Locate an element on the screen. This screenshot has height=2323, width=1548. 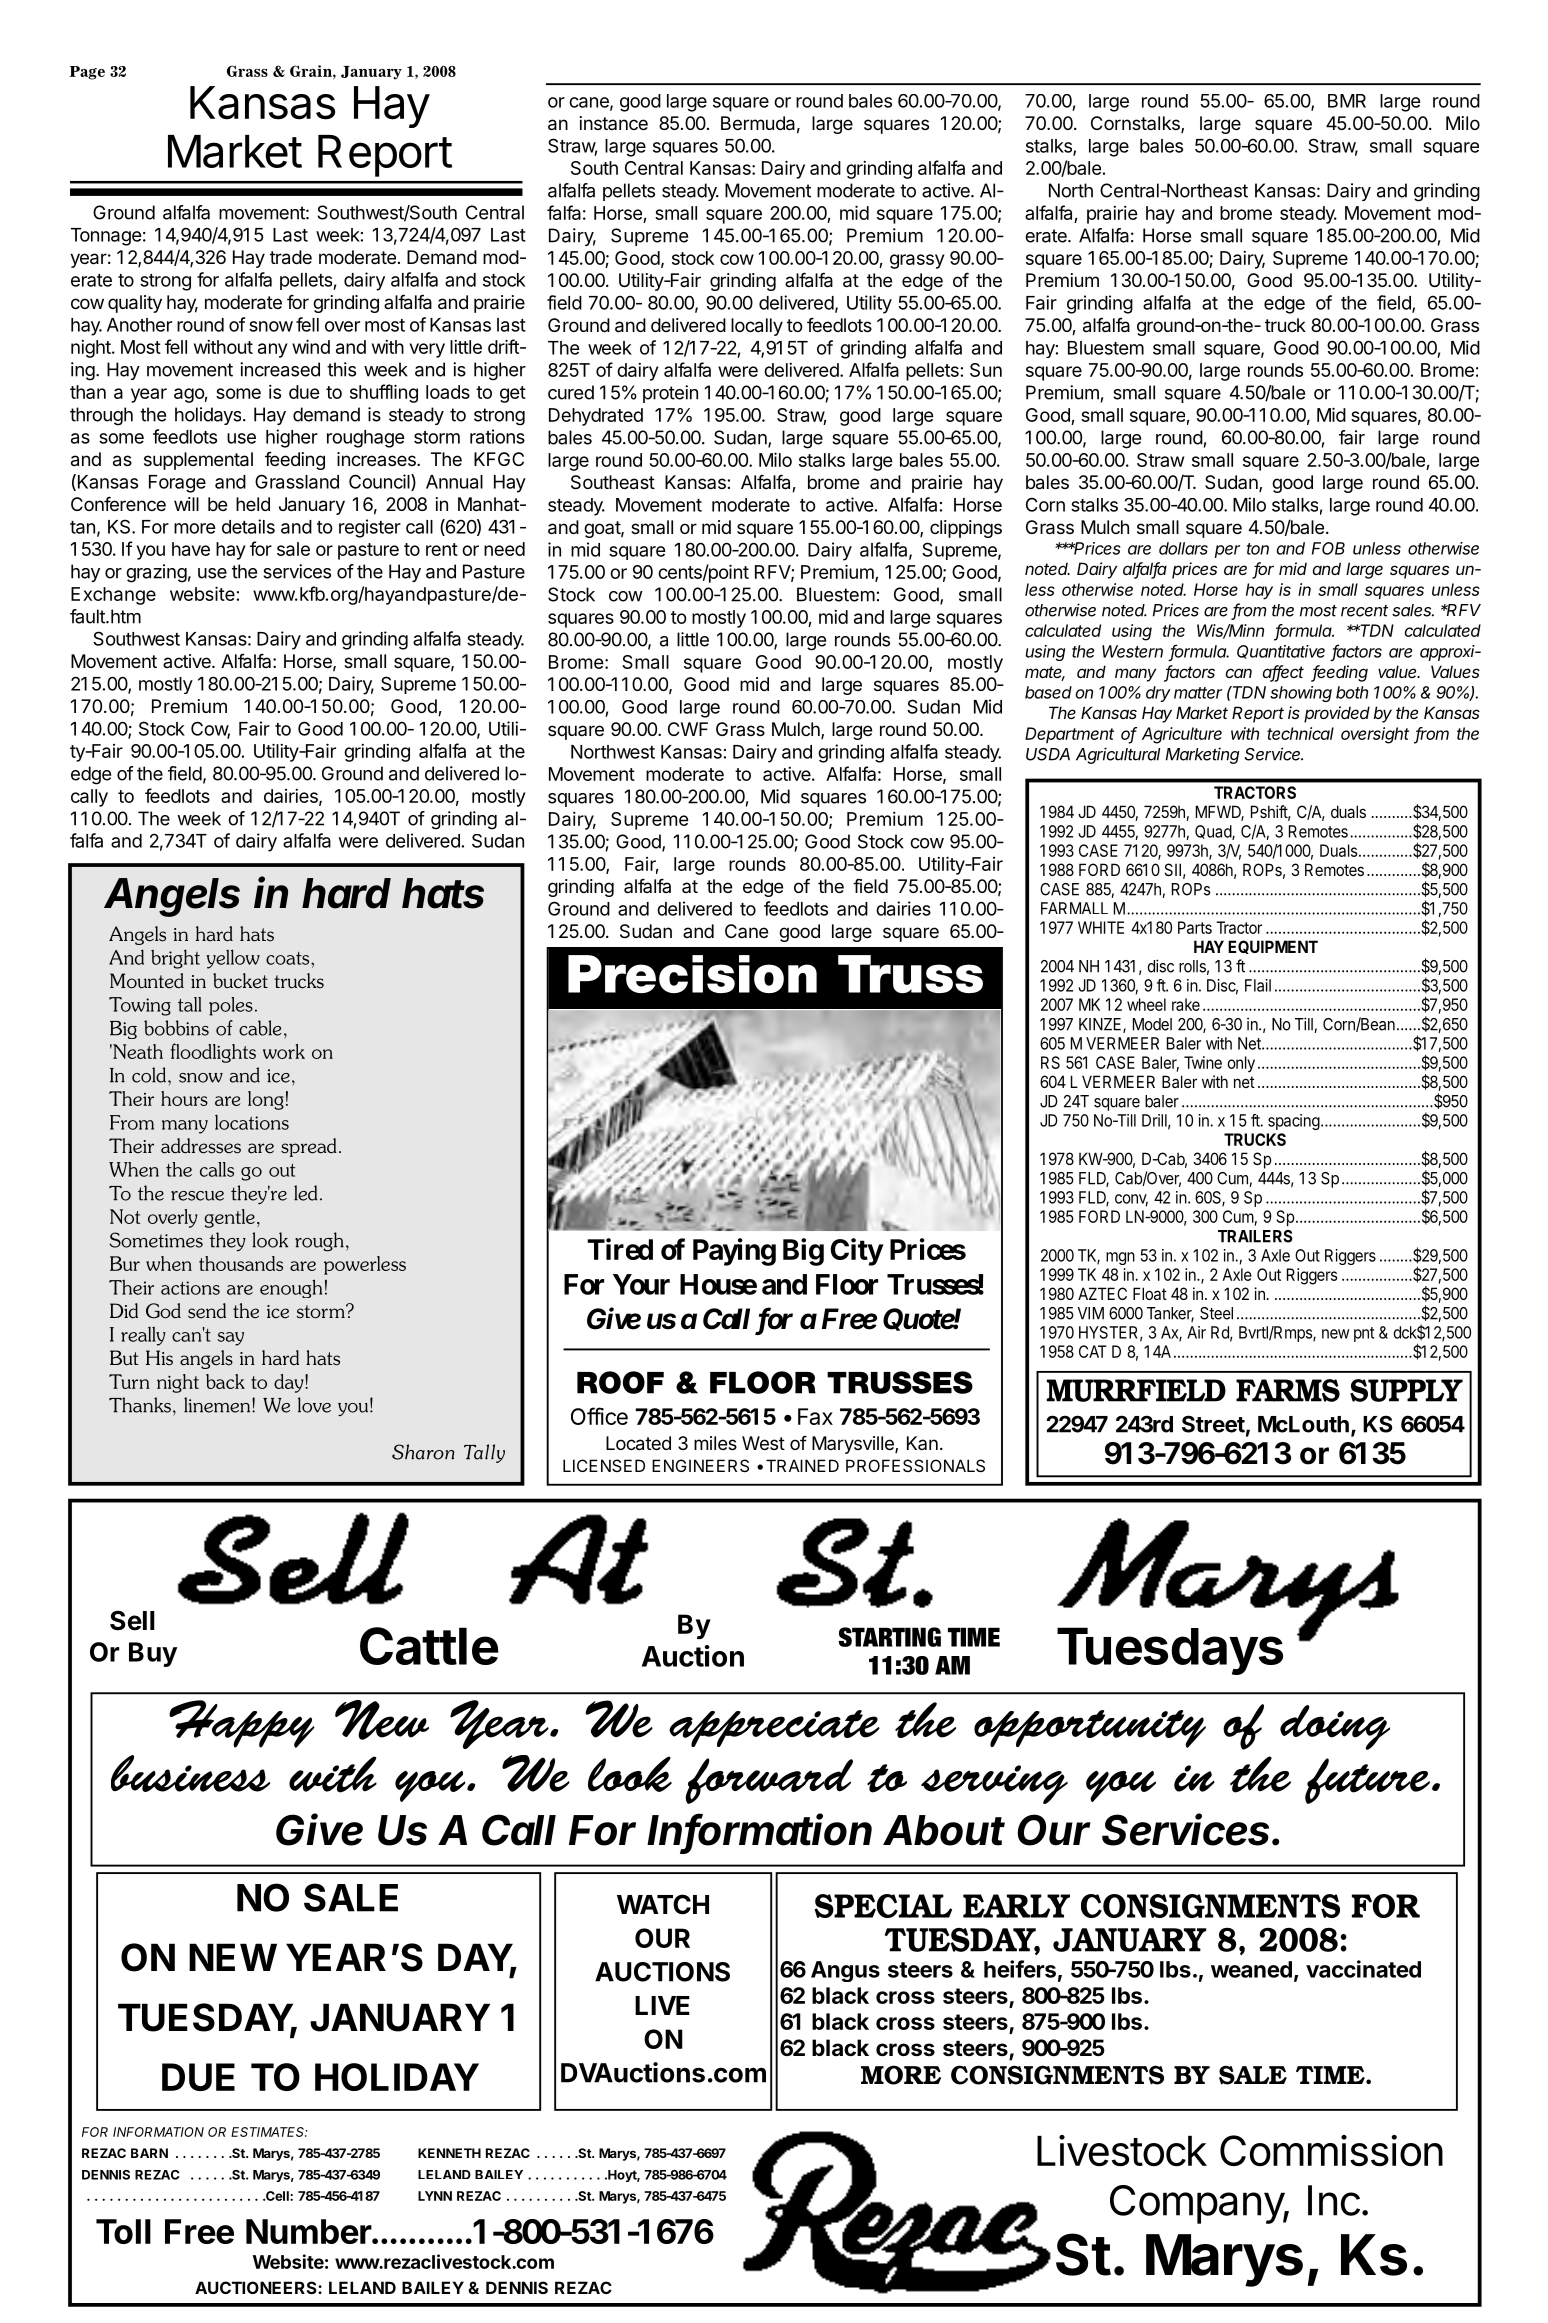
instance is located at coordinates (614, 123).
